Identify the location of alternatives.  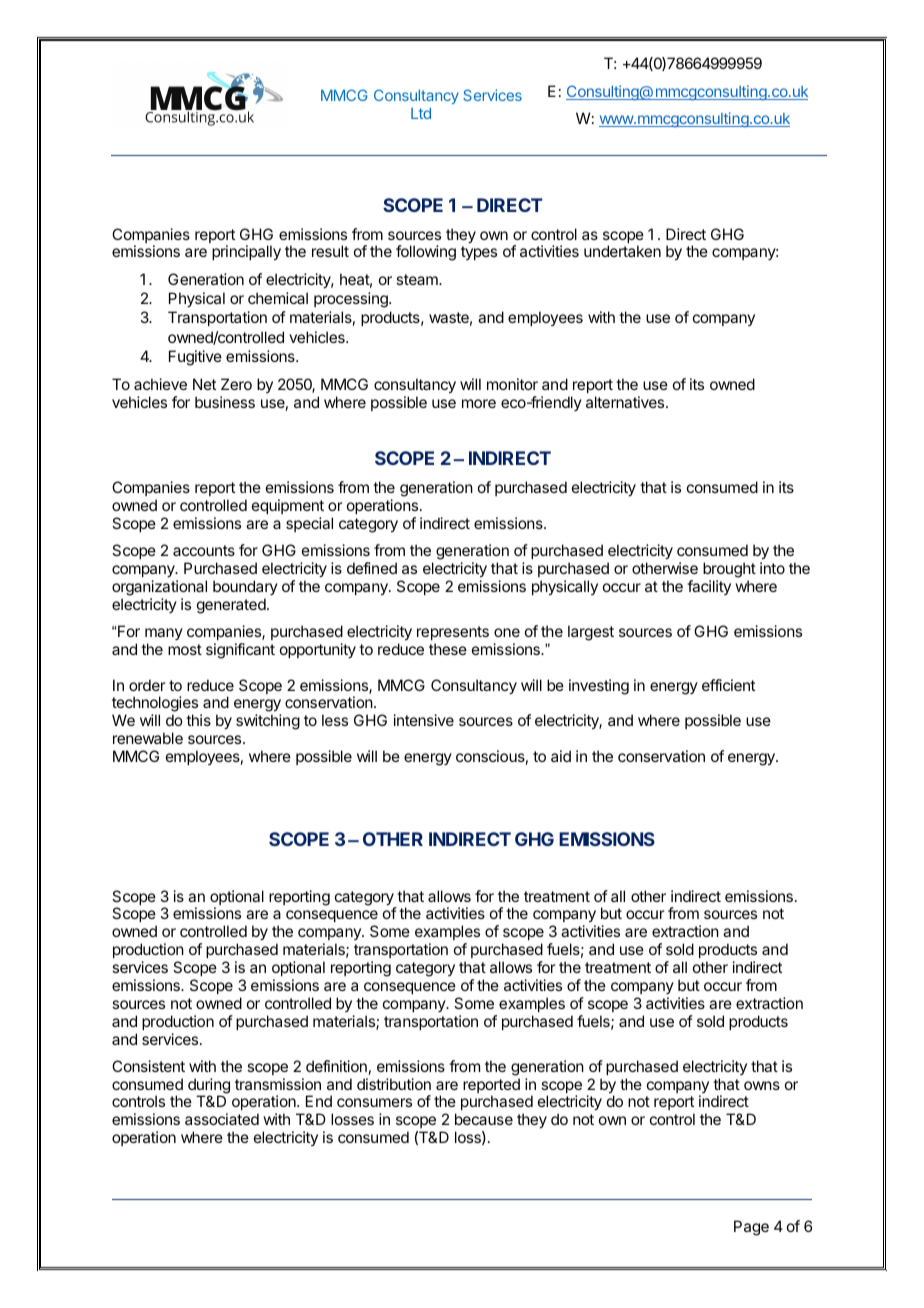
(626, 402).
